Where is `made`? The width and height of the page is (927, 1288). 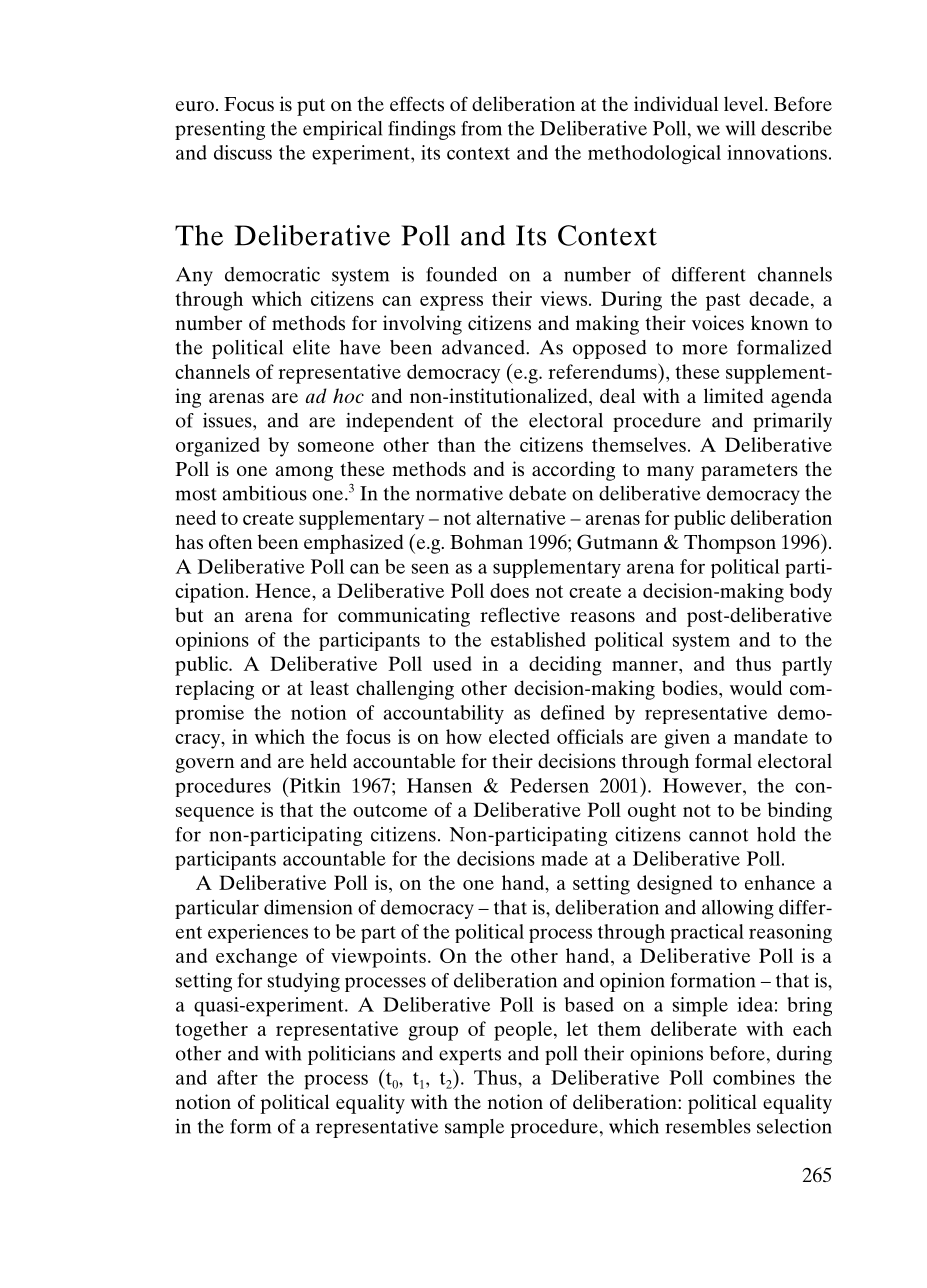
made is located at coordinates (564, 858).
